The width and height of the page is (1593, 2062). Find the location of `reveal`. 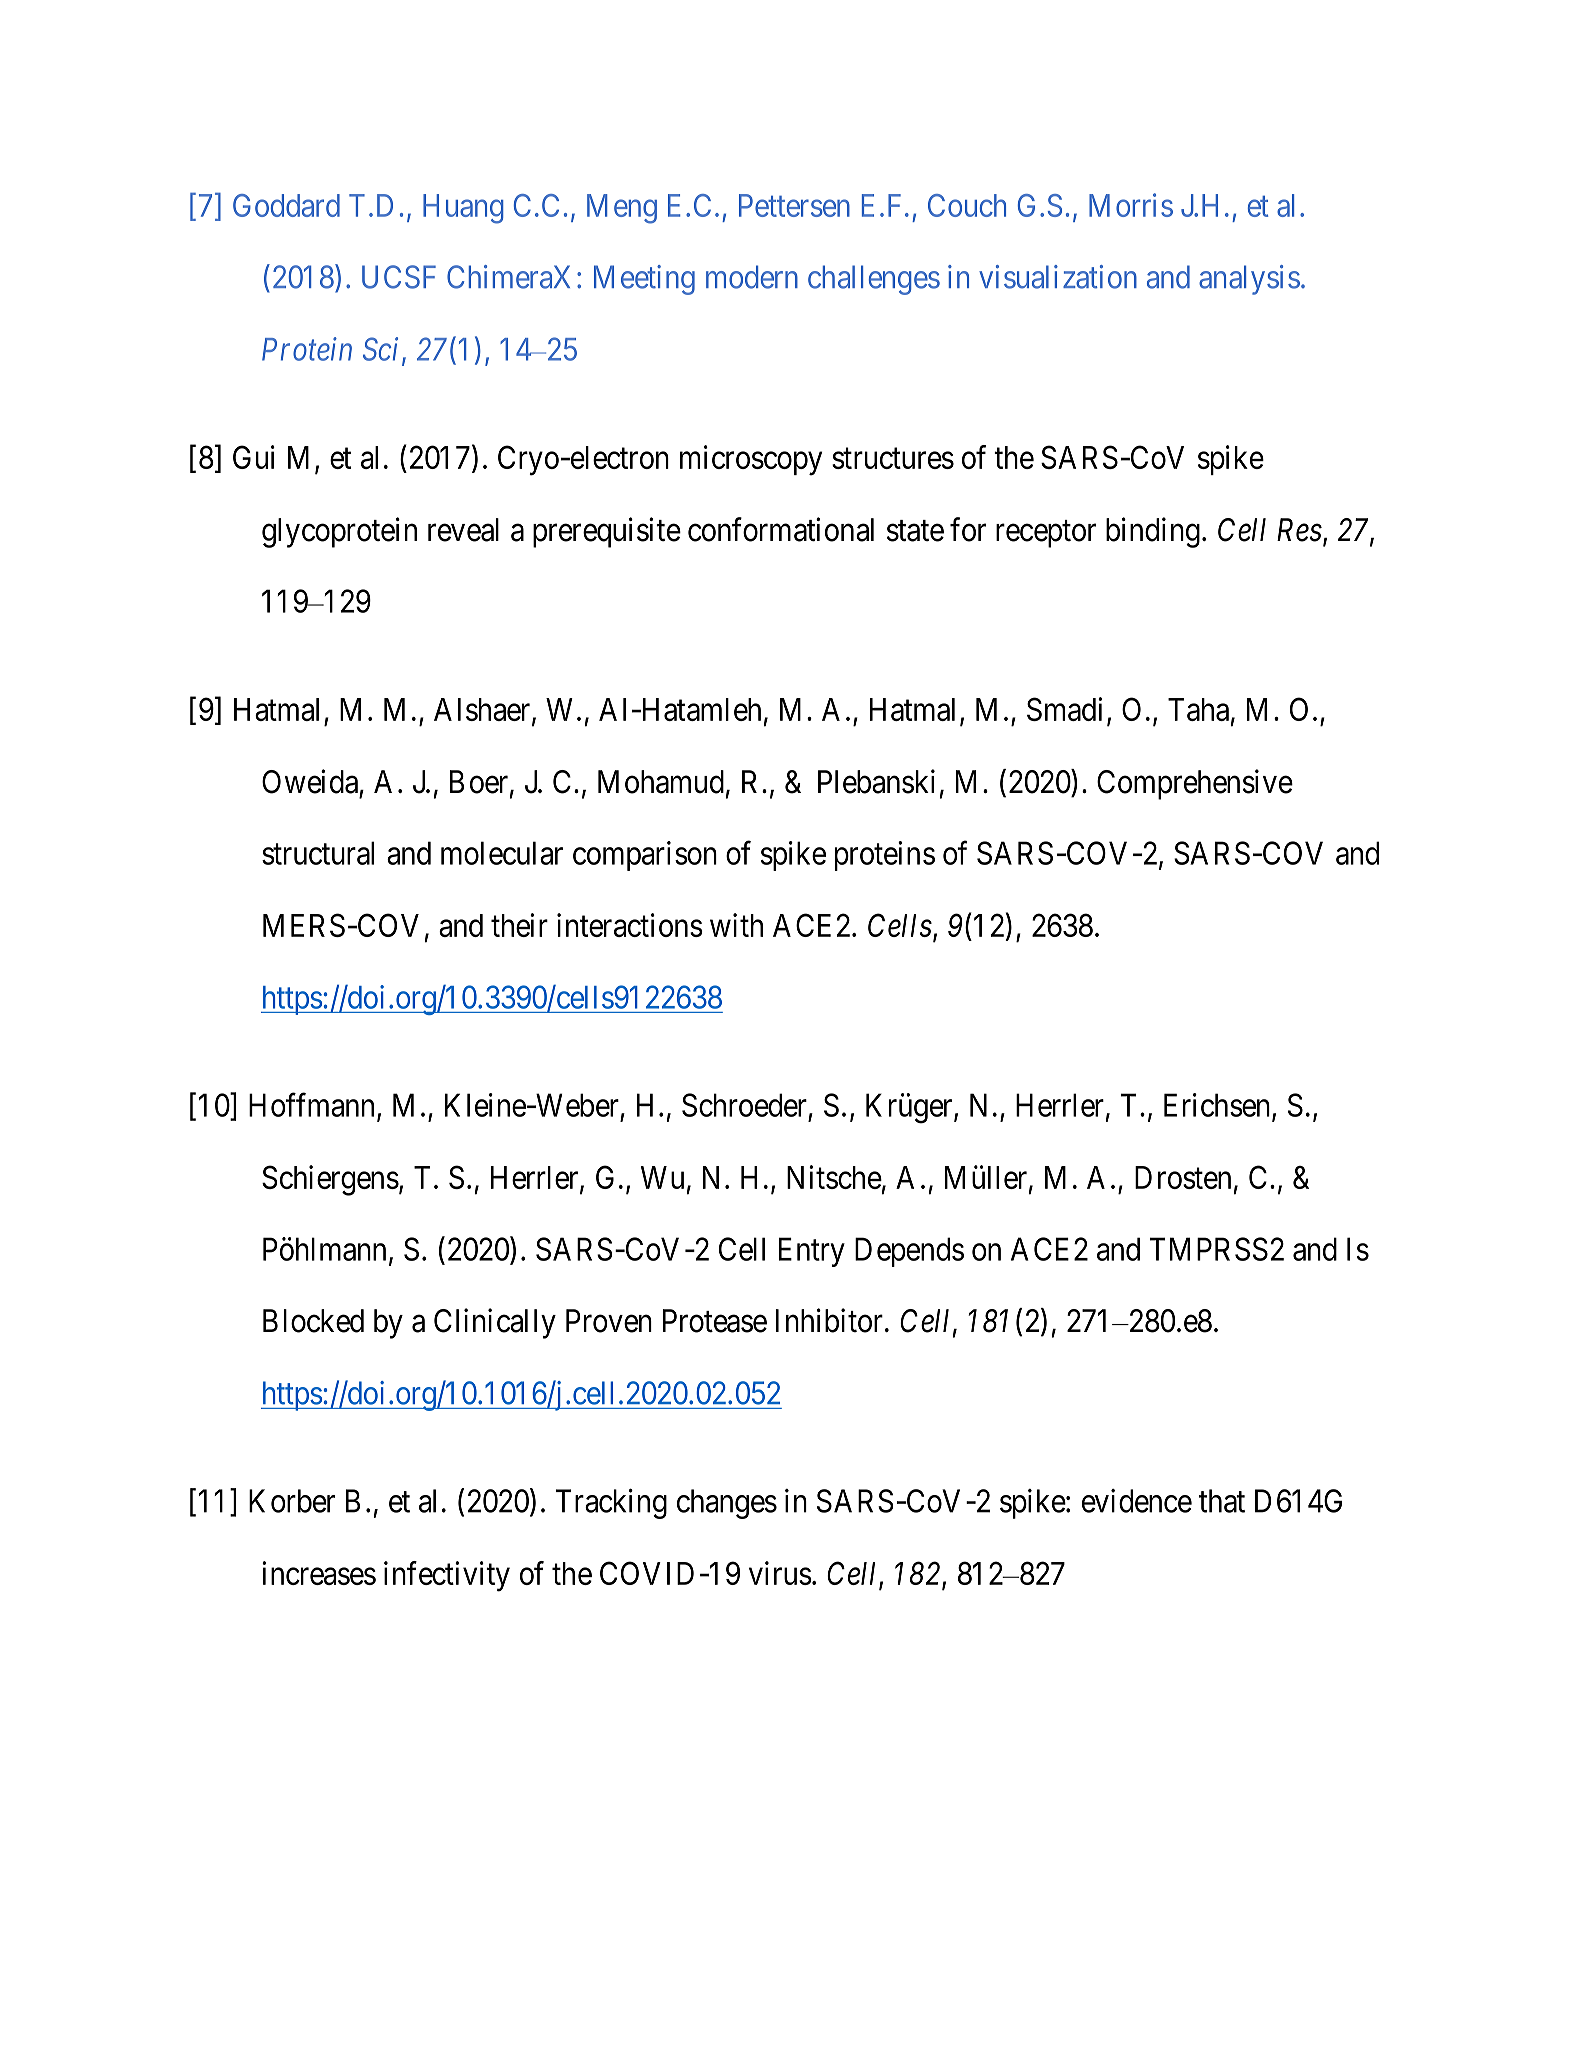

reveal is located at coordinates (463, 530).
